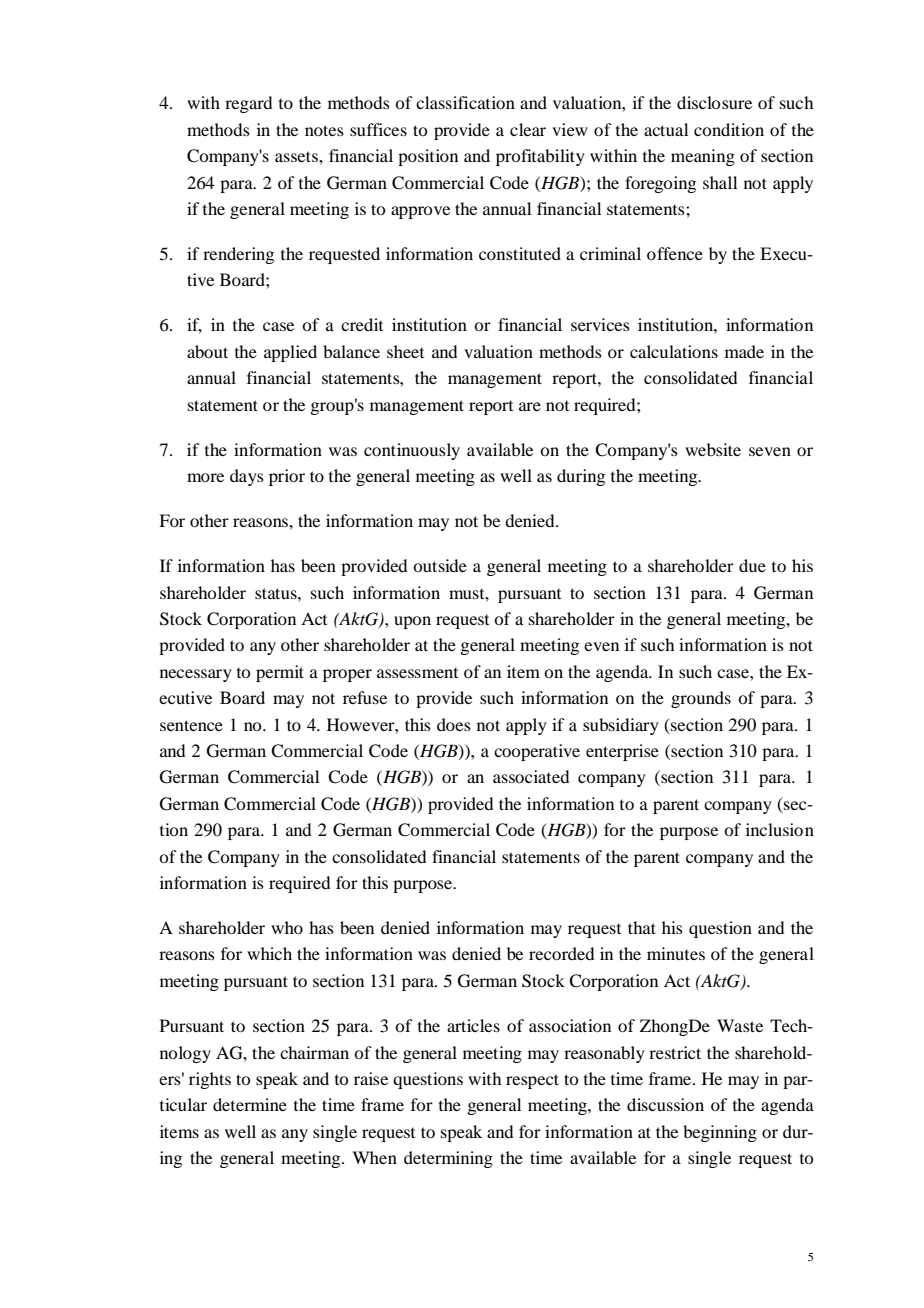 The image size is (924, 1308). What do you see at coordinates (528, 129) in the screenshot?
I see `clear` at bounding box center [528, 129].
